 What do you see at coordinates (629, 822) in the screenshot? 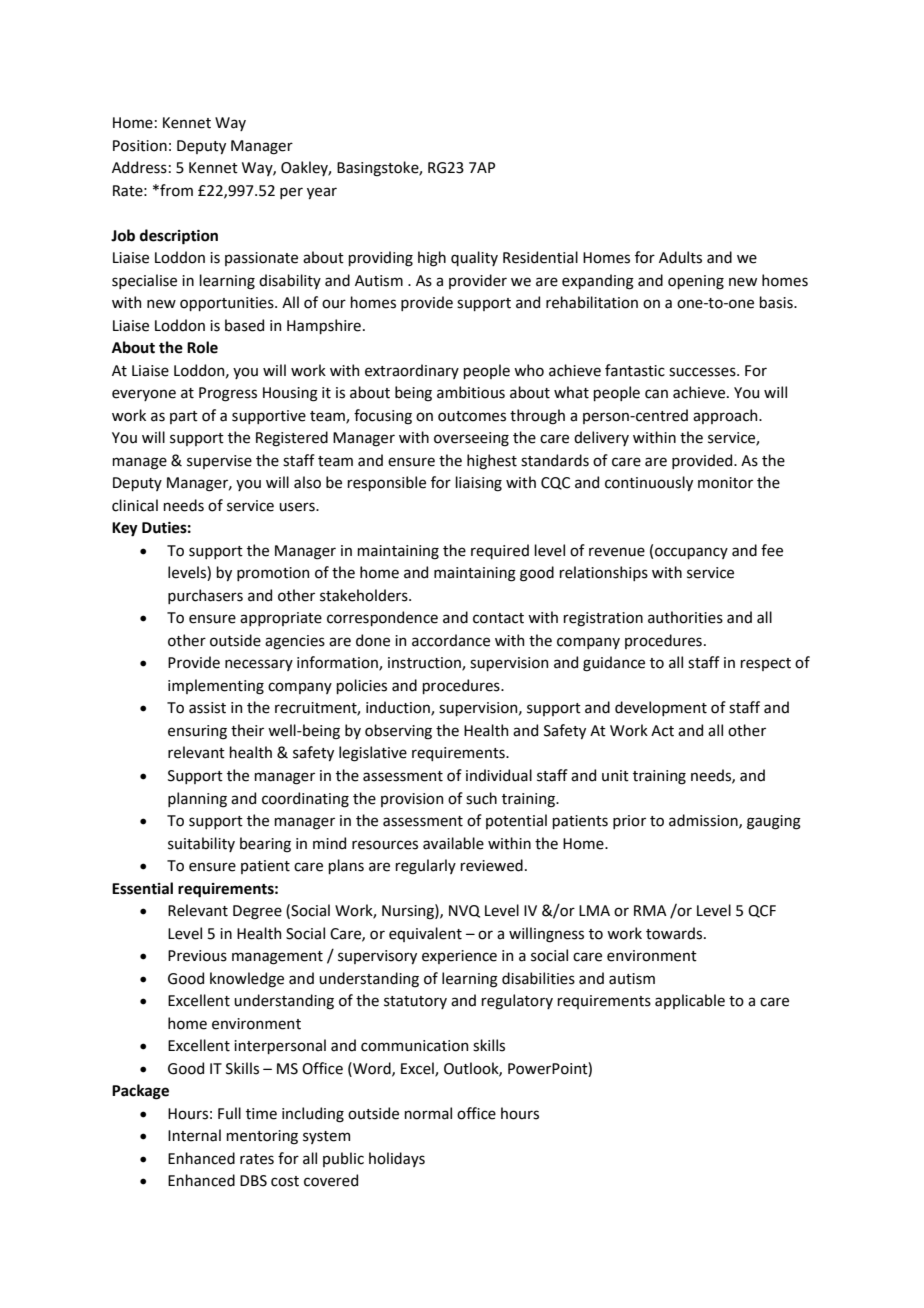
I see `prior` at bounding box center [629, 822].
